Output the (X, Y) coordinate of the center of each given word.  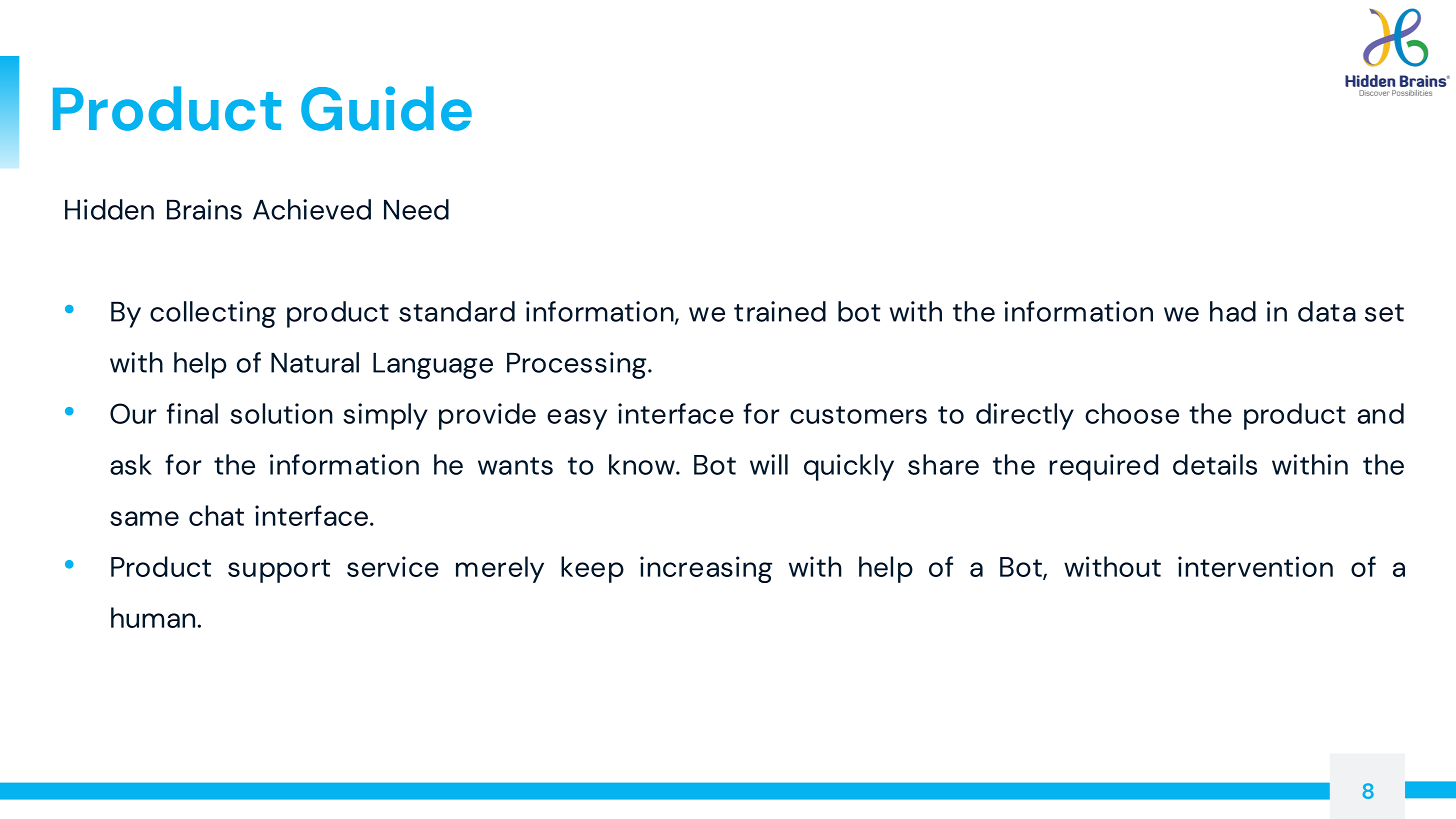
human (153, 617)
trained (780, 311)
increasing (706, 569)
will (769, 464)
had (1233, 311)
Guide (386, 108)
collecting (213, 314)
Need (416, 209)
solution (281, 413)
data (1327, 311)
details (1215, 464)
